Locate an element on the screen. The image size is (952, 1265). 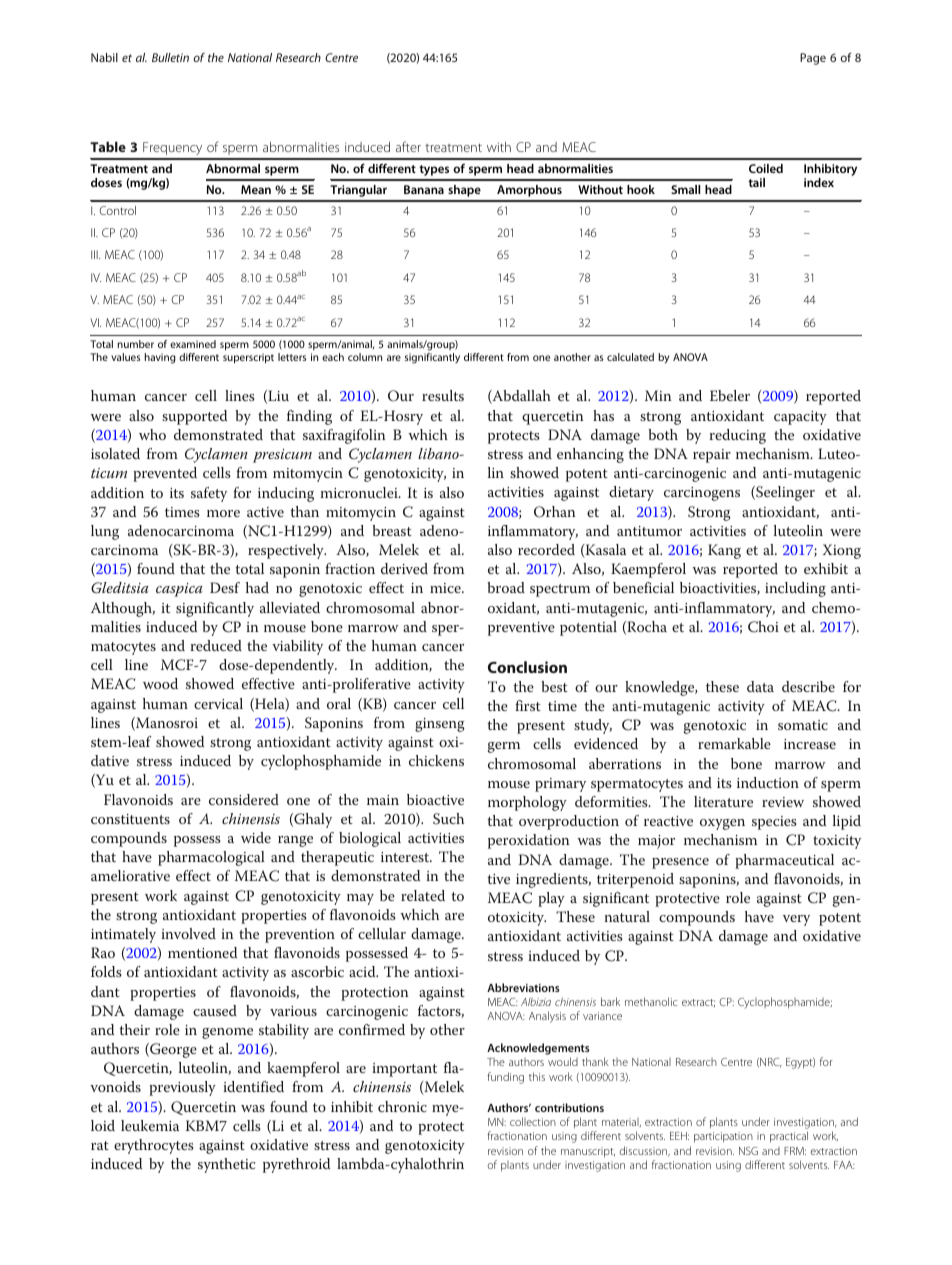
collection is located at coordinates (533, 1121).
